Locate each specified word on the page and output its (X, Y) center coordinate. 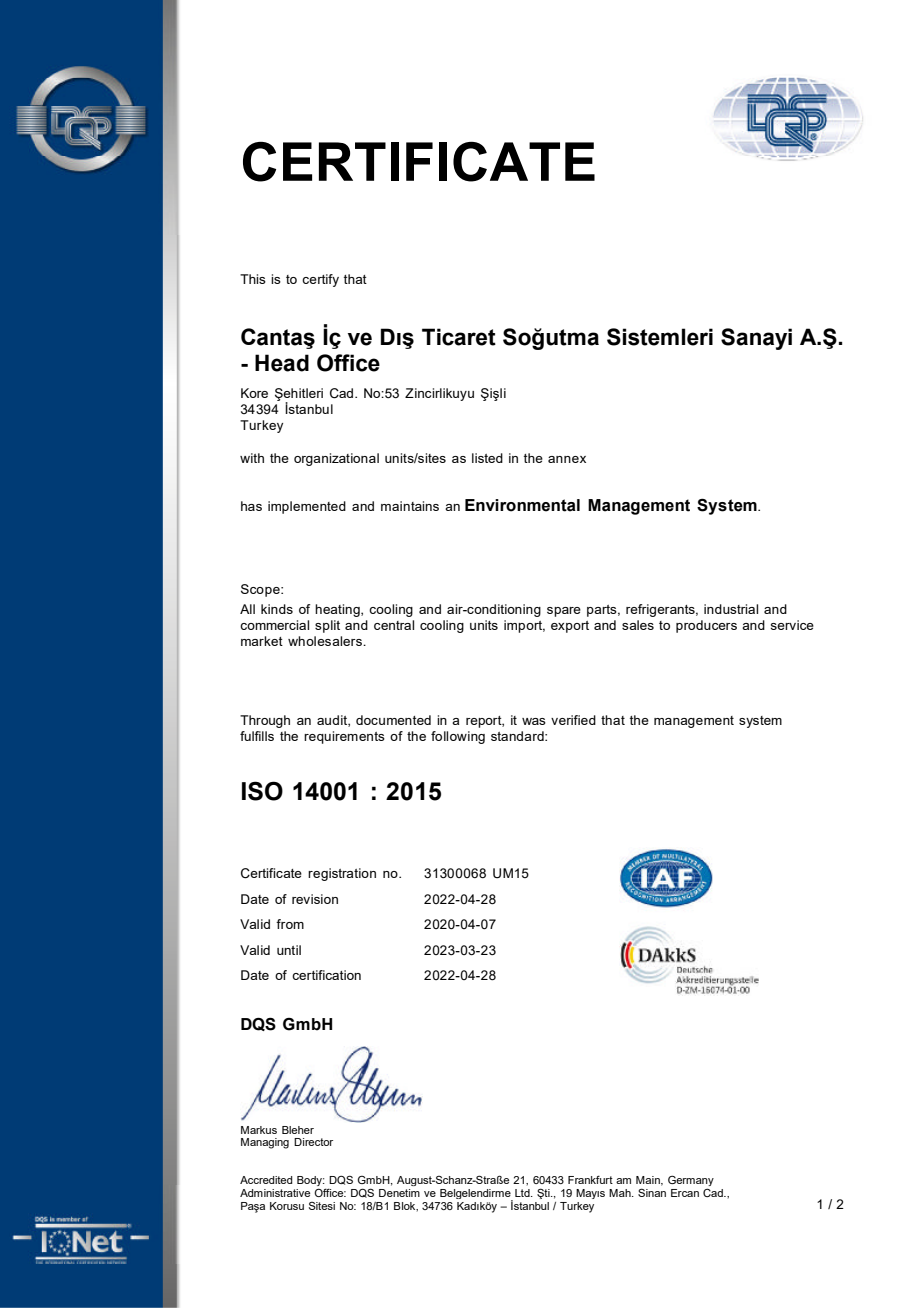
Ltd (523, 1193)
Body (311, 1182)
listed (487, 458)
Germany (691, 1182)
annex (567, 459)
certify (320, 280)
